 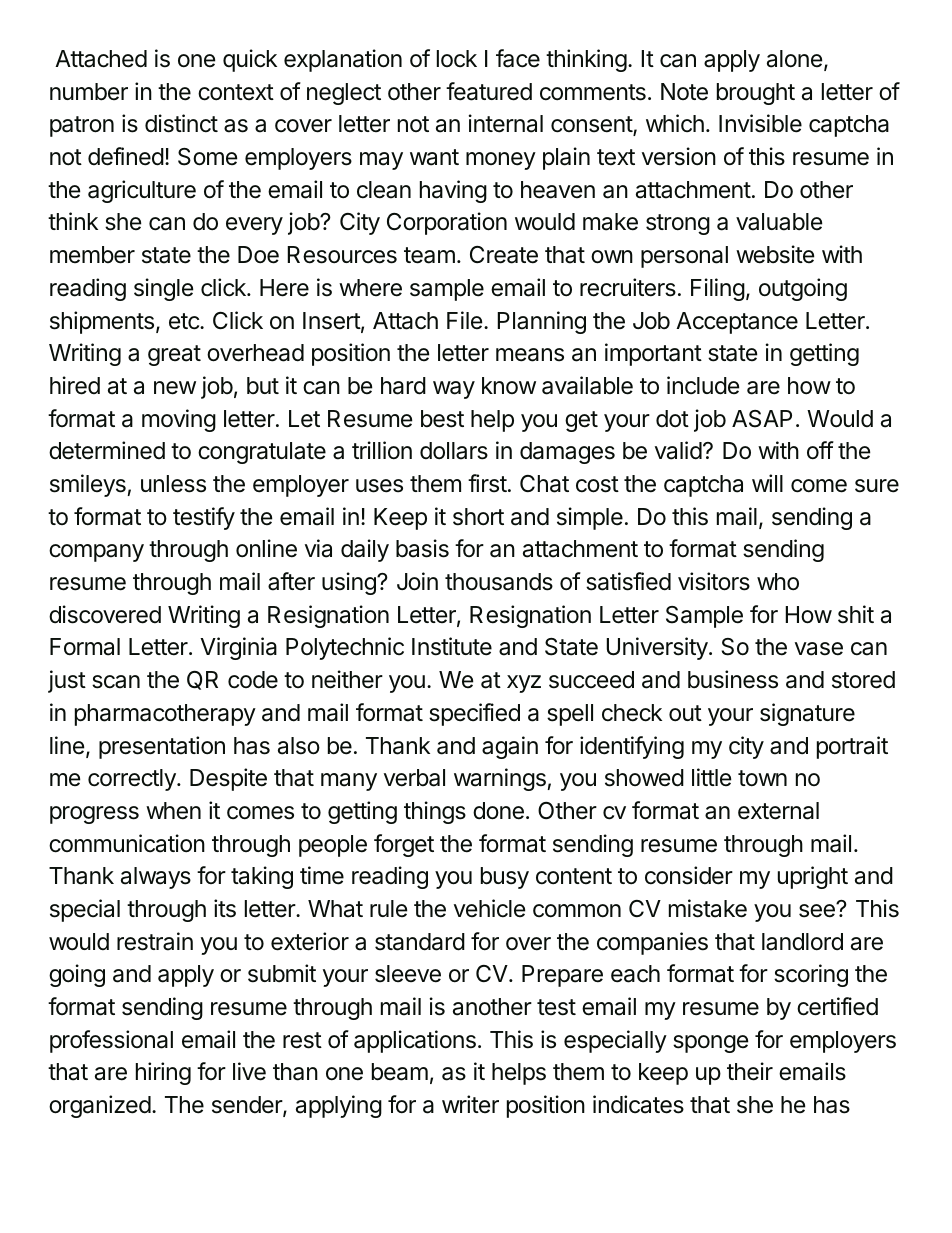 I want to click on will, so click(x=767, y=483).
